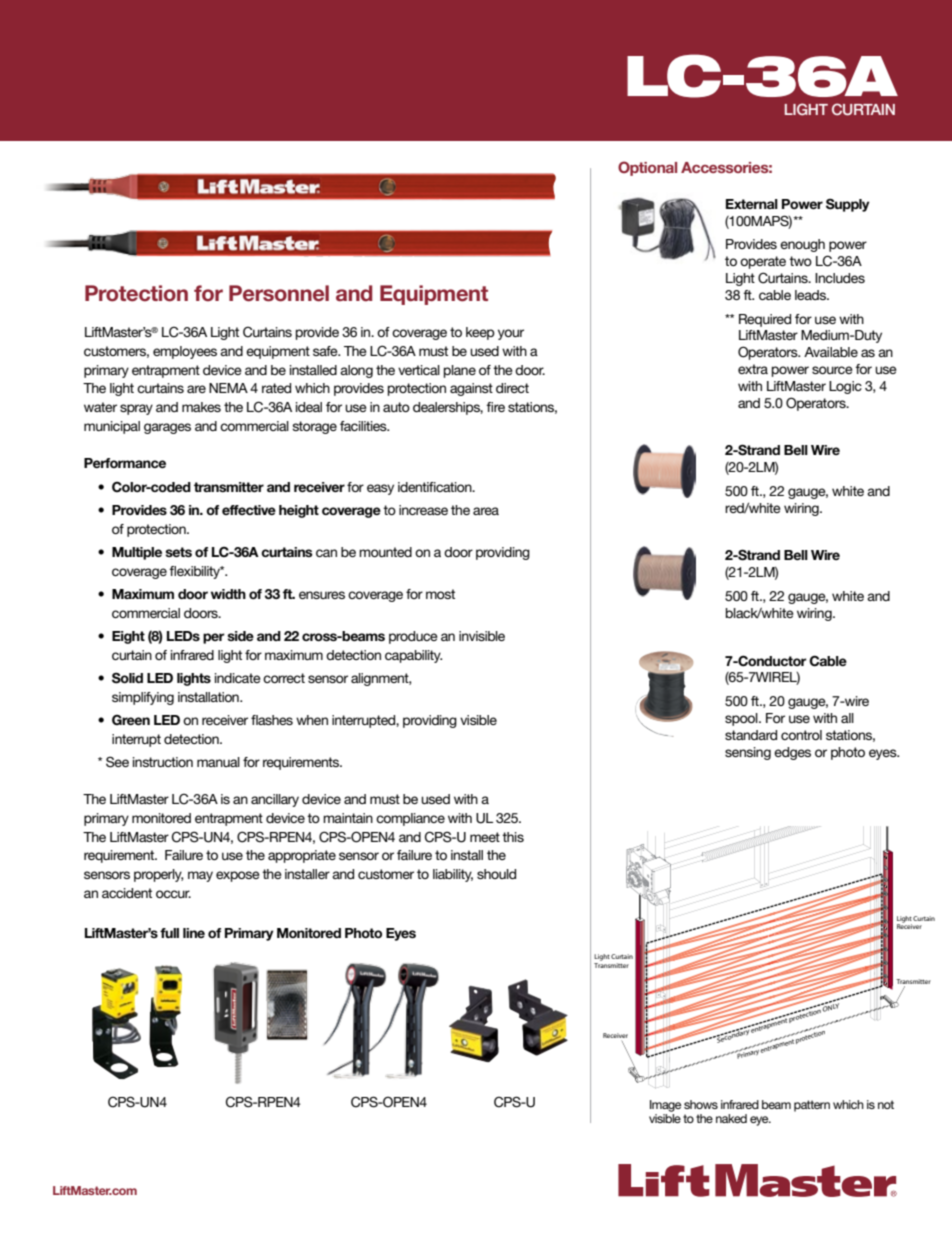  I want to click on Optional, so click(647, 168).
